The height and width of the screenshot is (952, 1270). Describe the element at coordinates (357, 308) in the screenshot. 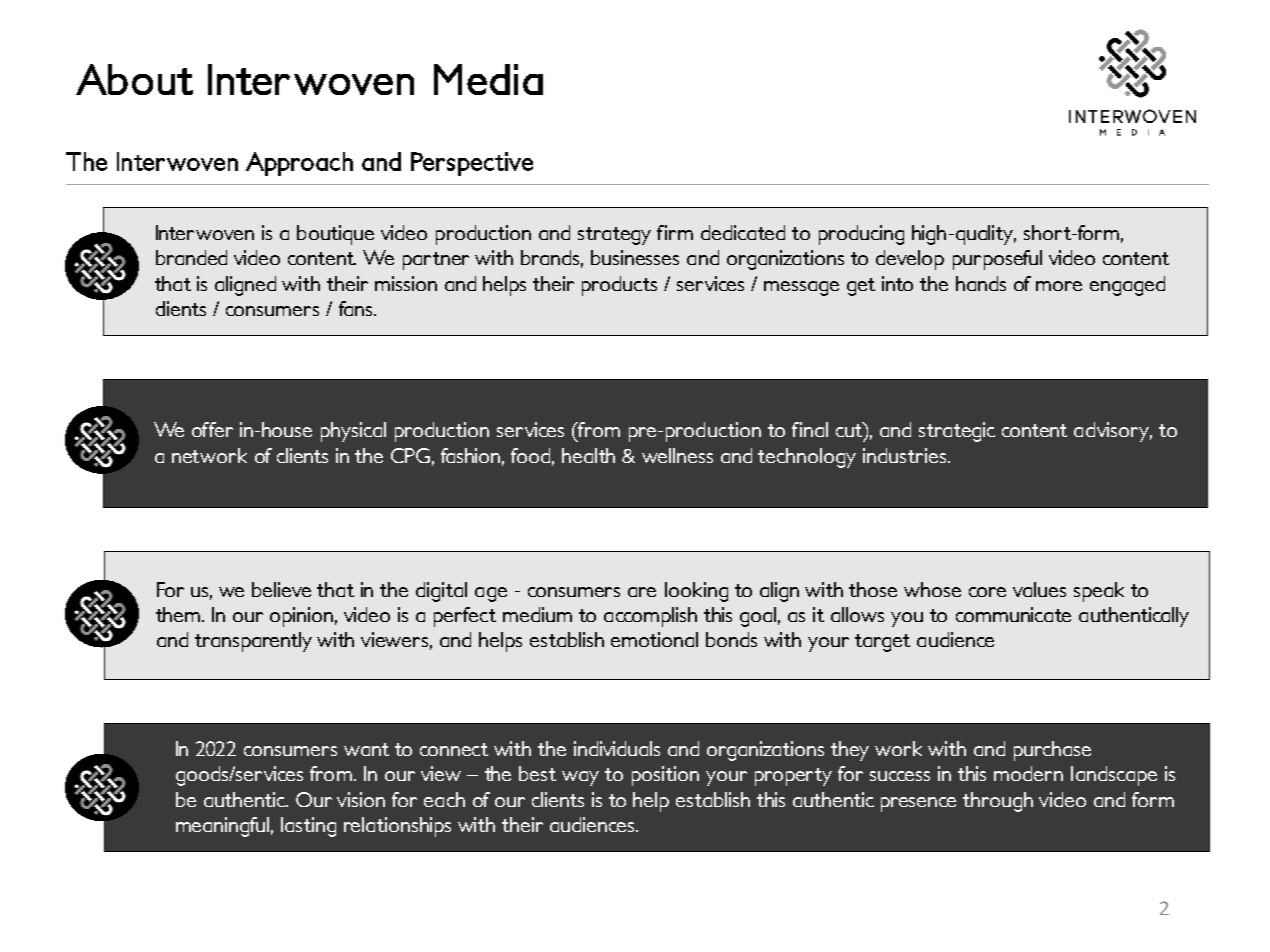

I see `fans` at that location.
